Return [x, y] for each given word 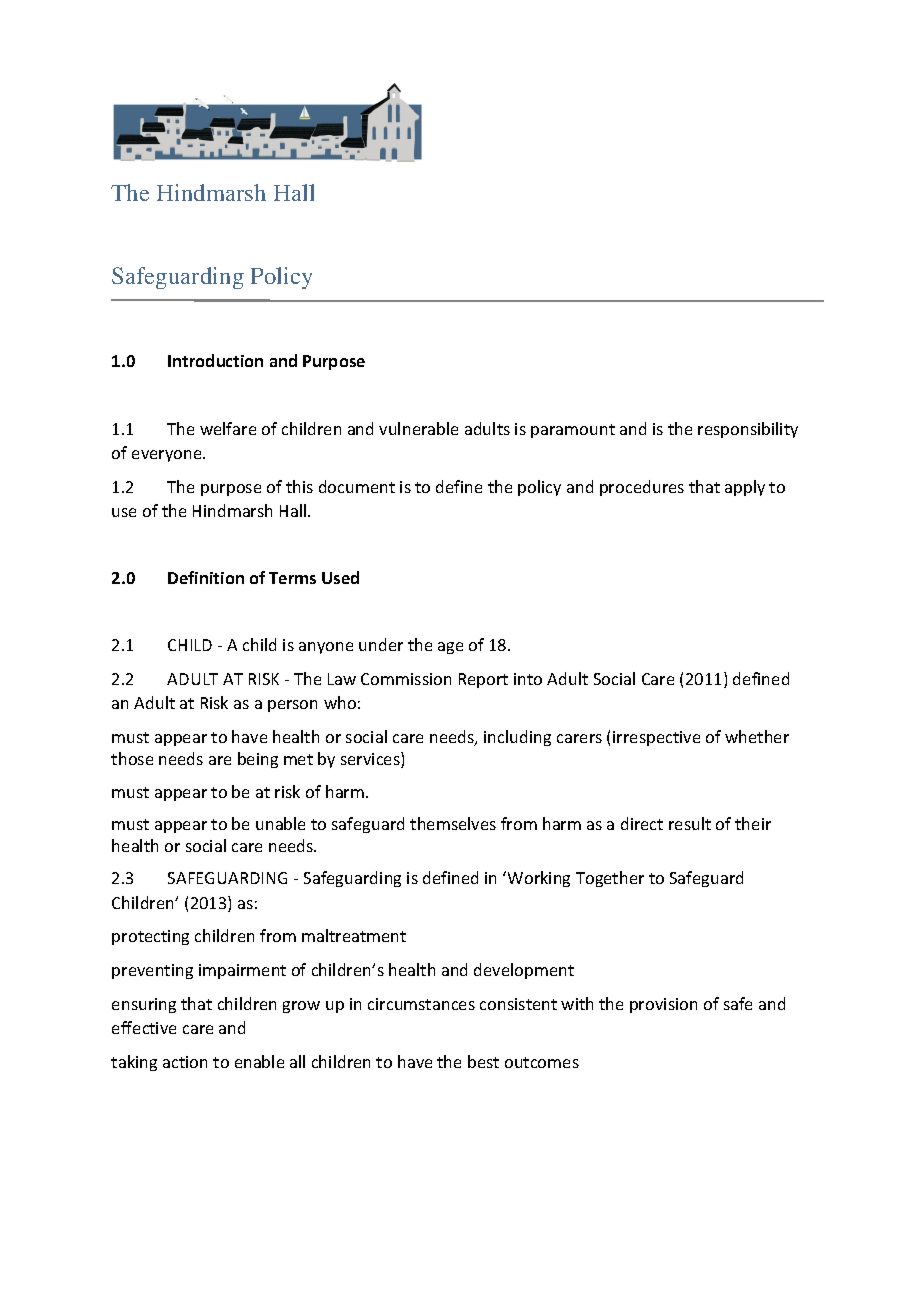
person [292, 706]
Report [483, 680]
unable [280, 823]
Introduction [215, 360]
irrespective [656, 738]
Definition [206, 577]
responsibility [748, 430]
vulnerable [418, 428]
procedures [642, 488]
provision [663, 1005]
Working [539, 879]
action [185, 1062]
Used [340, 577]
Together [610, 879]
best [483, 1061]
